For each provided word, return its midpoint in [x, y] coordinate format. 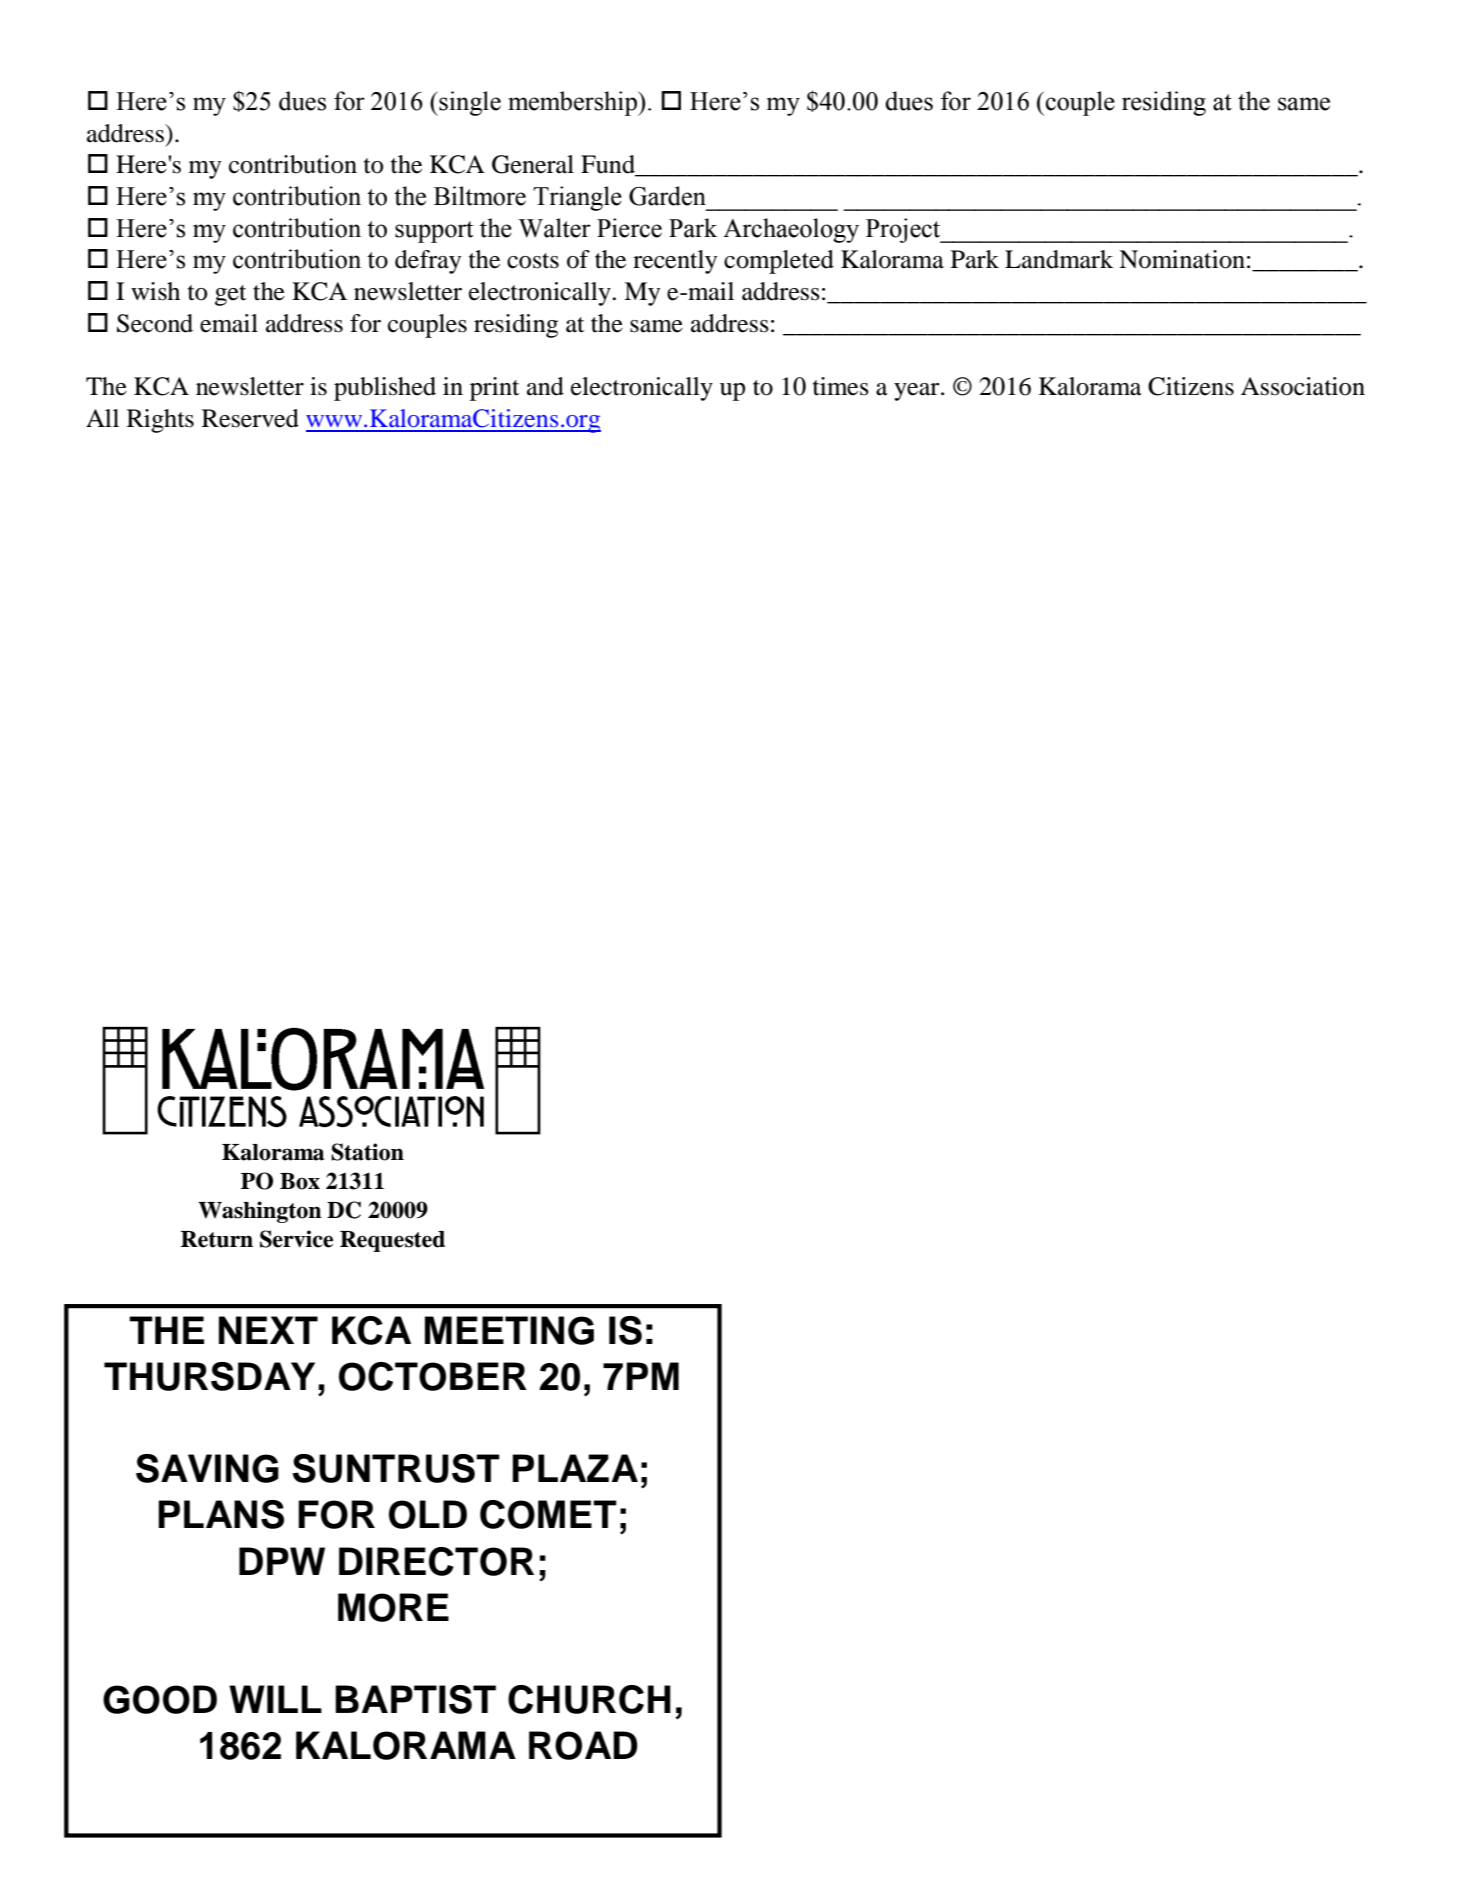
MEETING [509, 1330]
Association [1303, 386]
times [841, 386]
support [434, 232]
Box [300, 1181]
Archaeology [791, 230]
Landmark [1059, 259]
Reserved [250, 418]
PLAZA [575, 1468]
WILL [275, 1699]
